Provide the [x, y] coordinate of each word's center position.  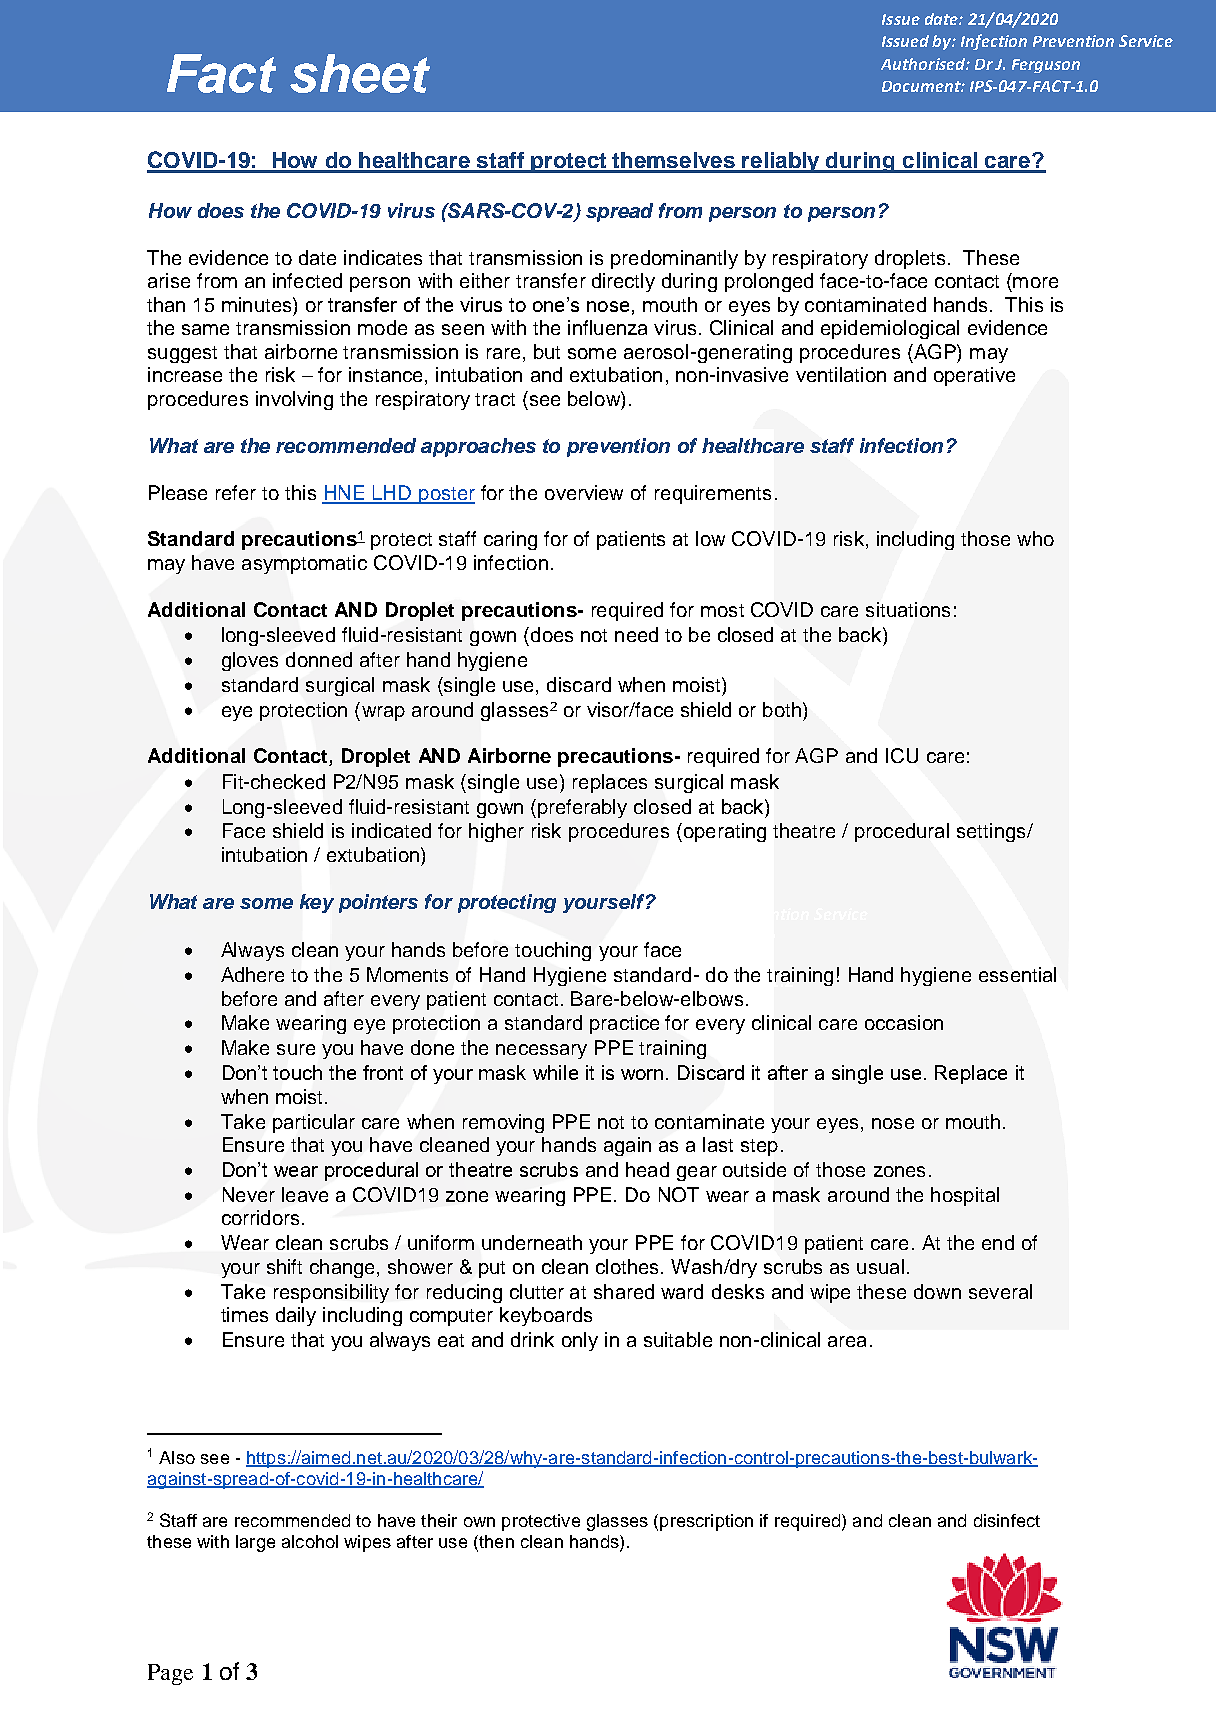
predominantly [674, 259]
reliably [781, 162]
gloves [250, 661]
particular [314, 1123]
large [255, 1543]
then [495, 1543]
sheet [360, 73]
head [647, 1169]
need [636, 634]
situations [908, 609]
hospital [965, 1196]
